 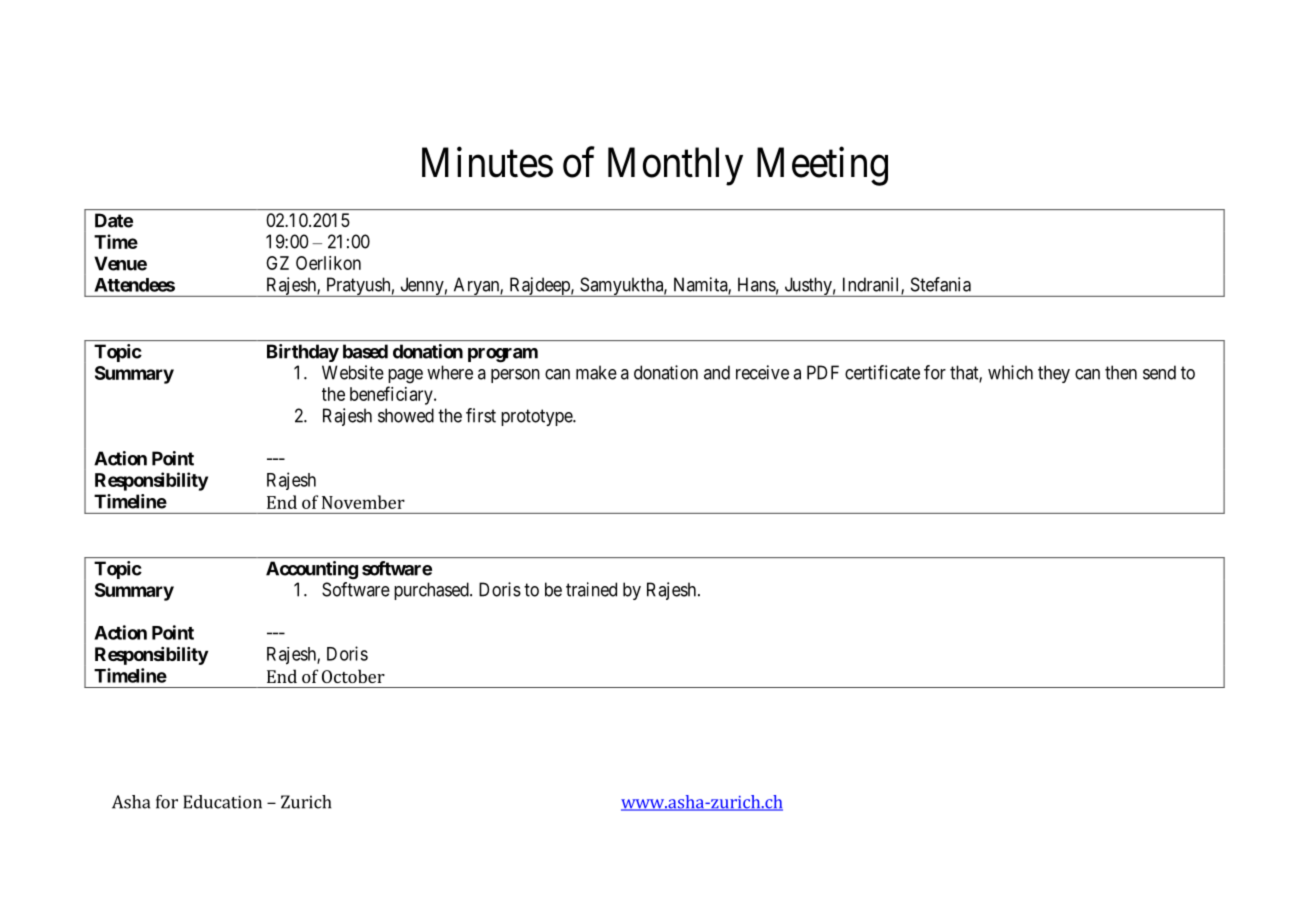 What do you see at coordinates (822, 166) in the screenshot?
I see `Meeting` at bounding box center [822, 166].
